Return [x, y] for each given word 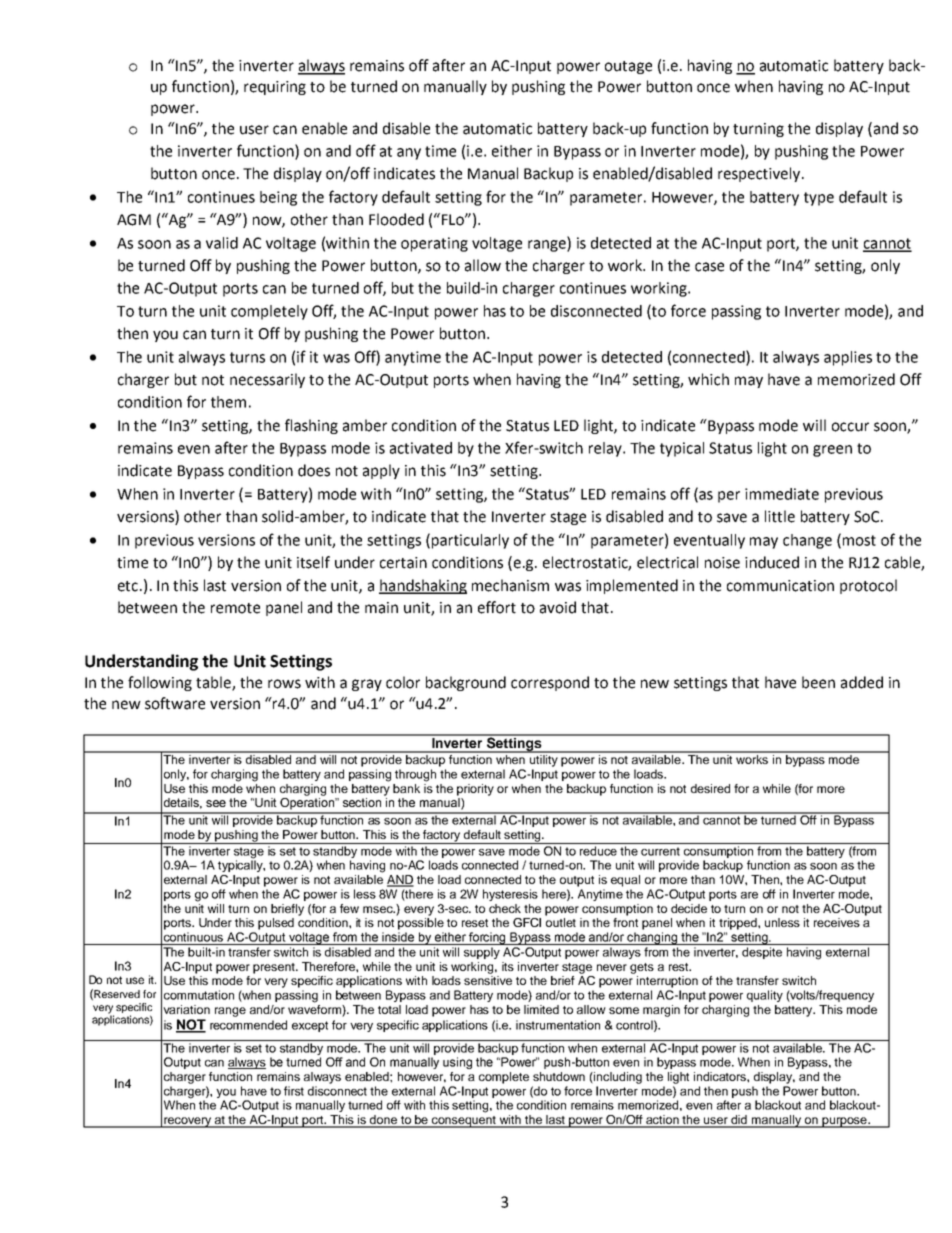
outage [628, 67]
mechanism [510, 585]
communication [780, 586]
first [294, 1091]
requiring [275, 88]
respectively [760, 174]
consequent [464, 1122]
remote [235, 608]
